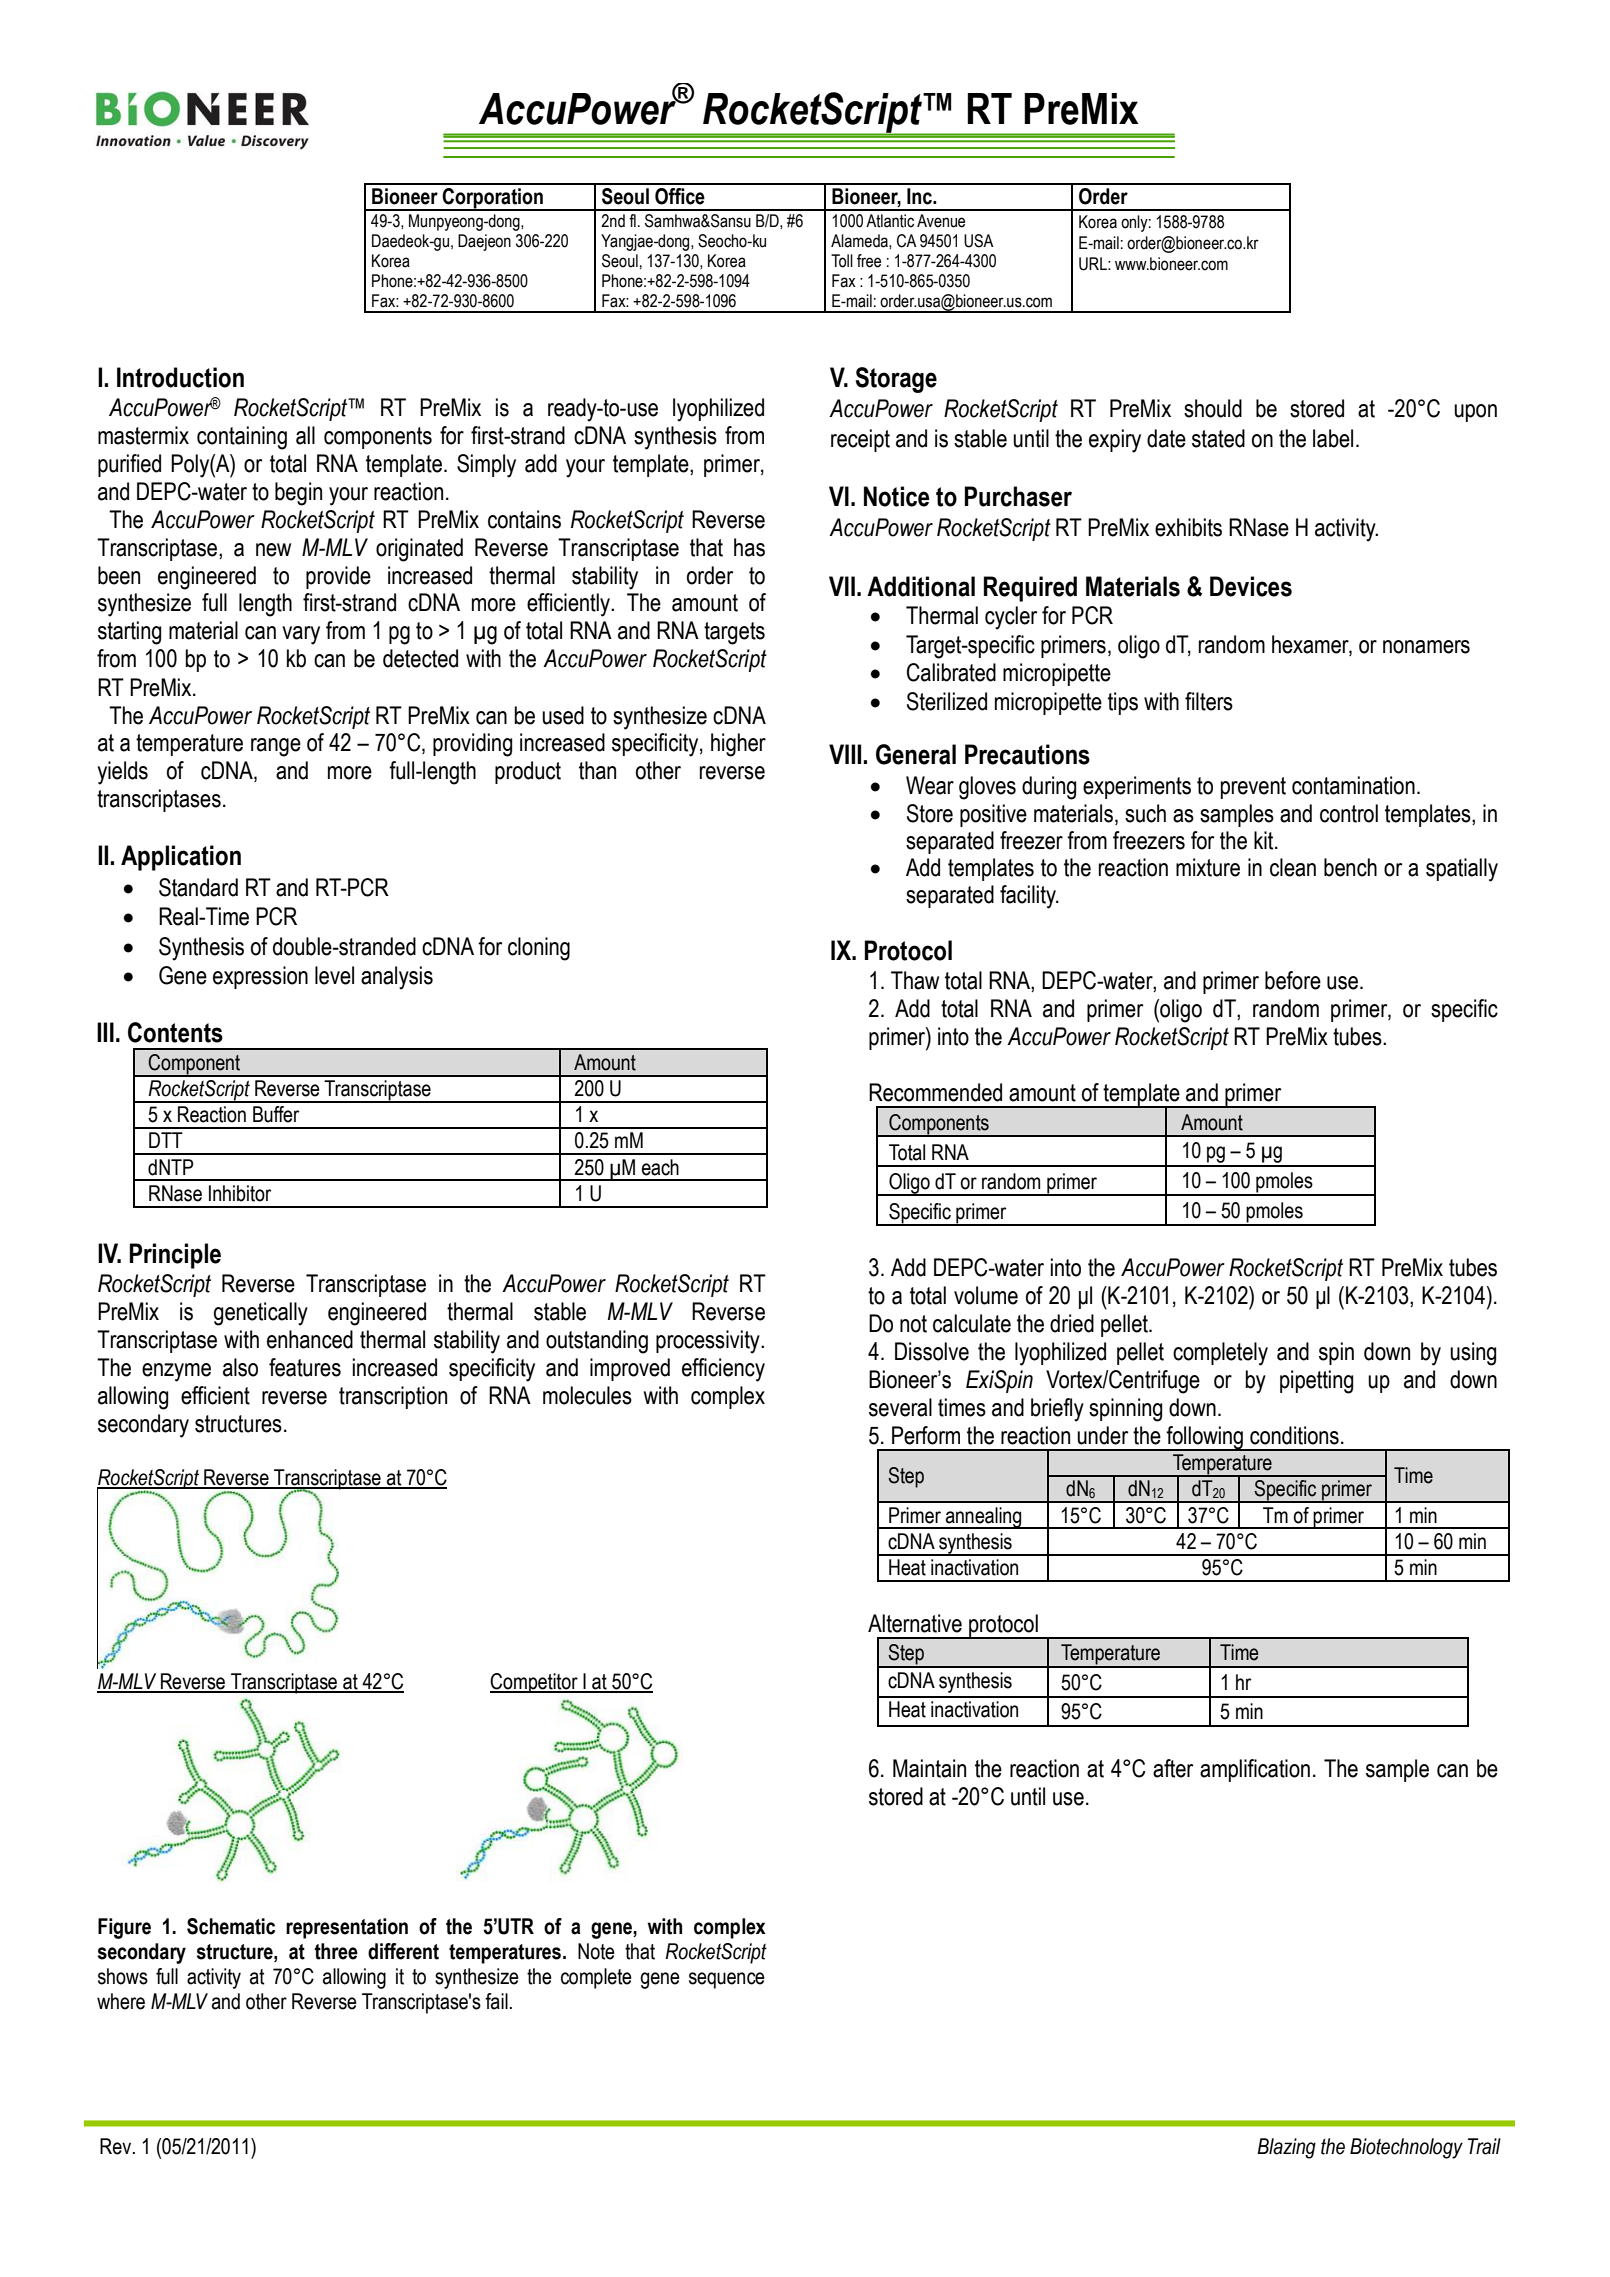  Describe the element at coordinates (842, 261) in the screenshot. I see `Toll` at that location.
